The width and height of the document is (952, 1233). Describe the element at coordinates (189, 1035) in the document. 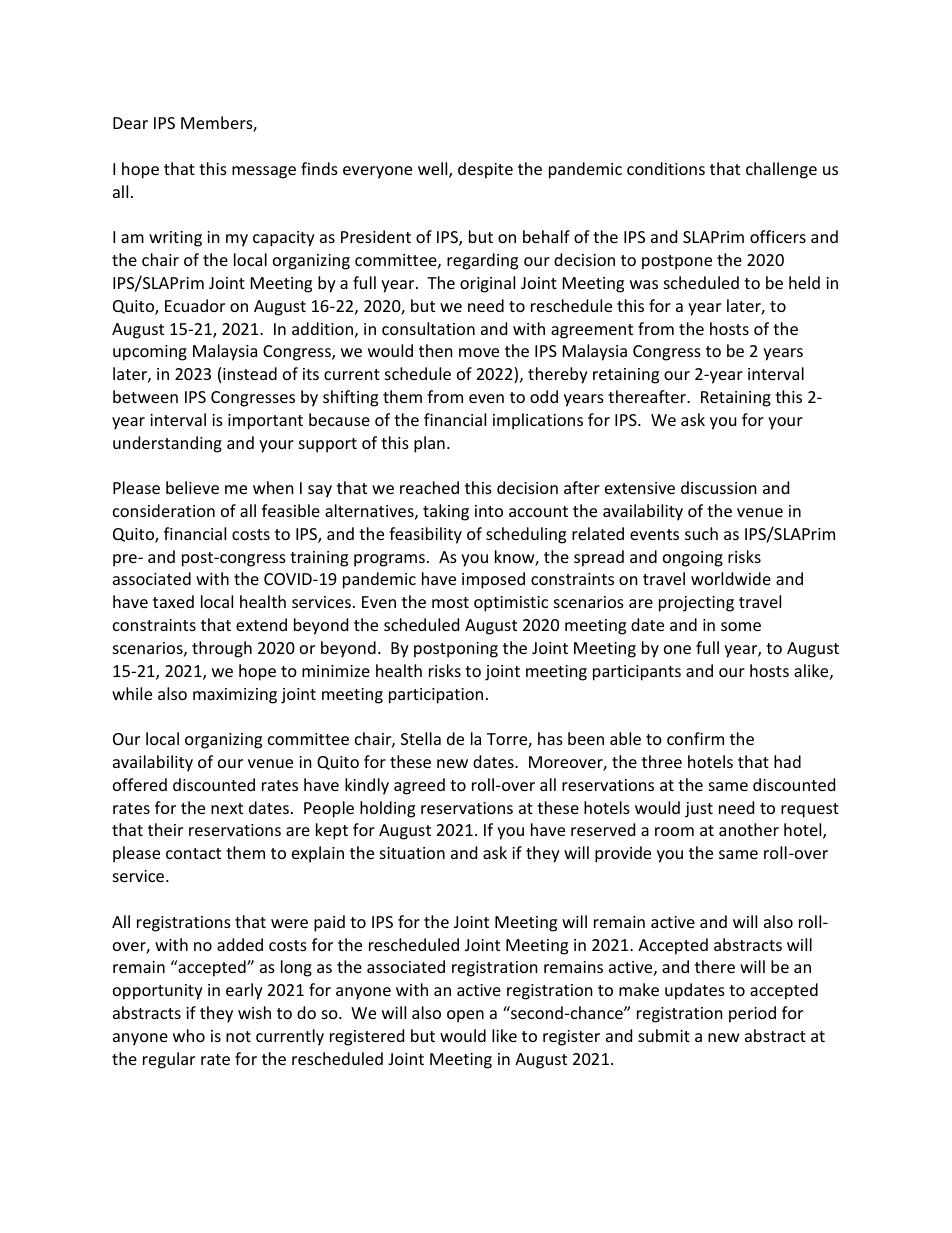

I see `who` at that location.
